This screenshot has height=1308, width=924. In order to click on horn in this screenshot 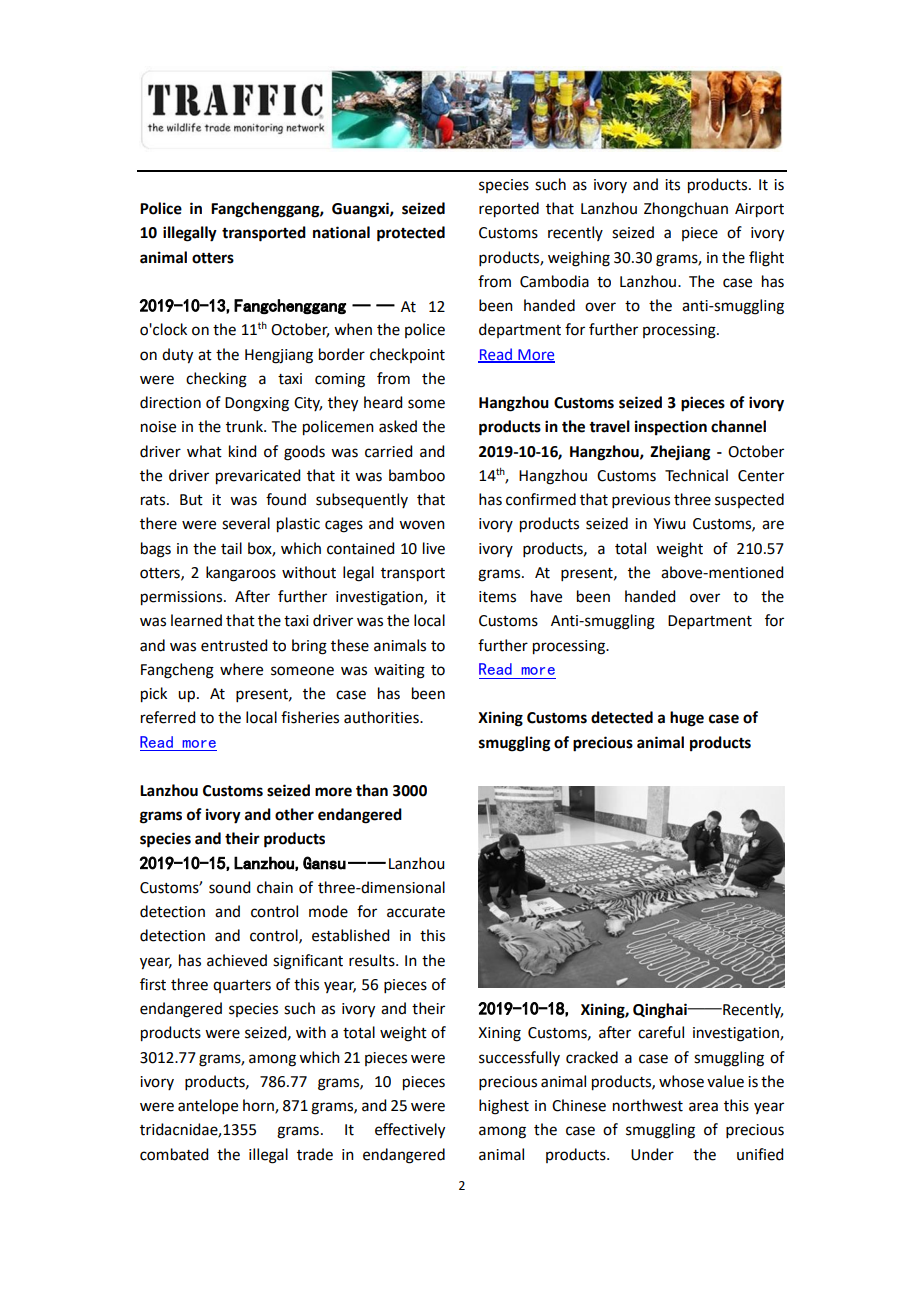, I will do `click(259, 1106)`.
